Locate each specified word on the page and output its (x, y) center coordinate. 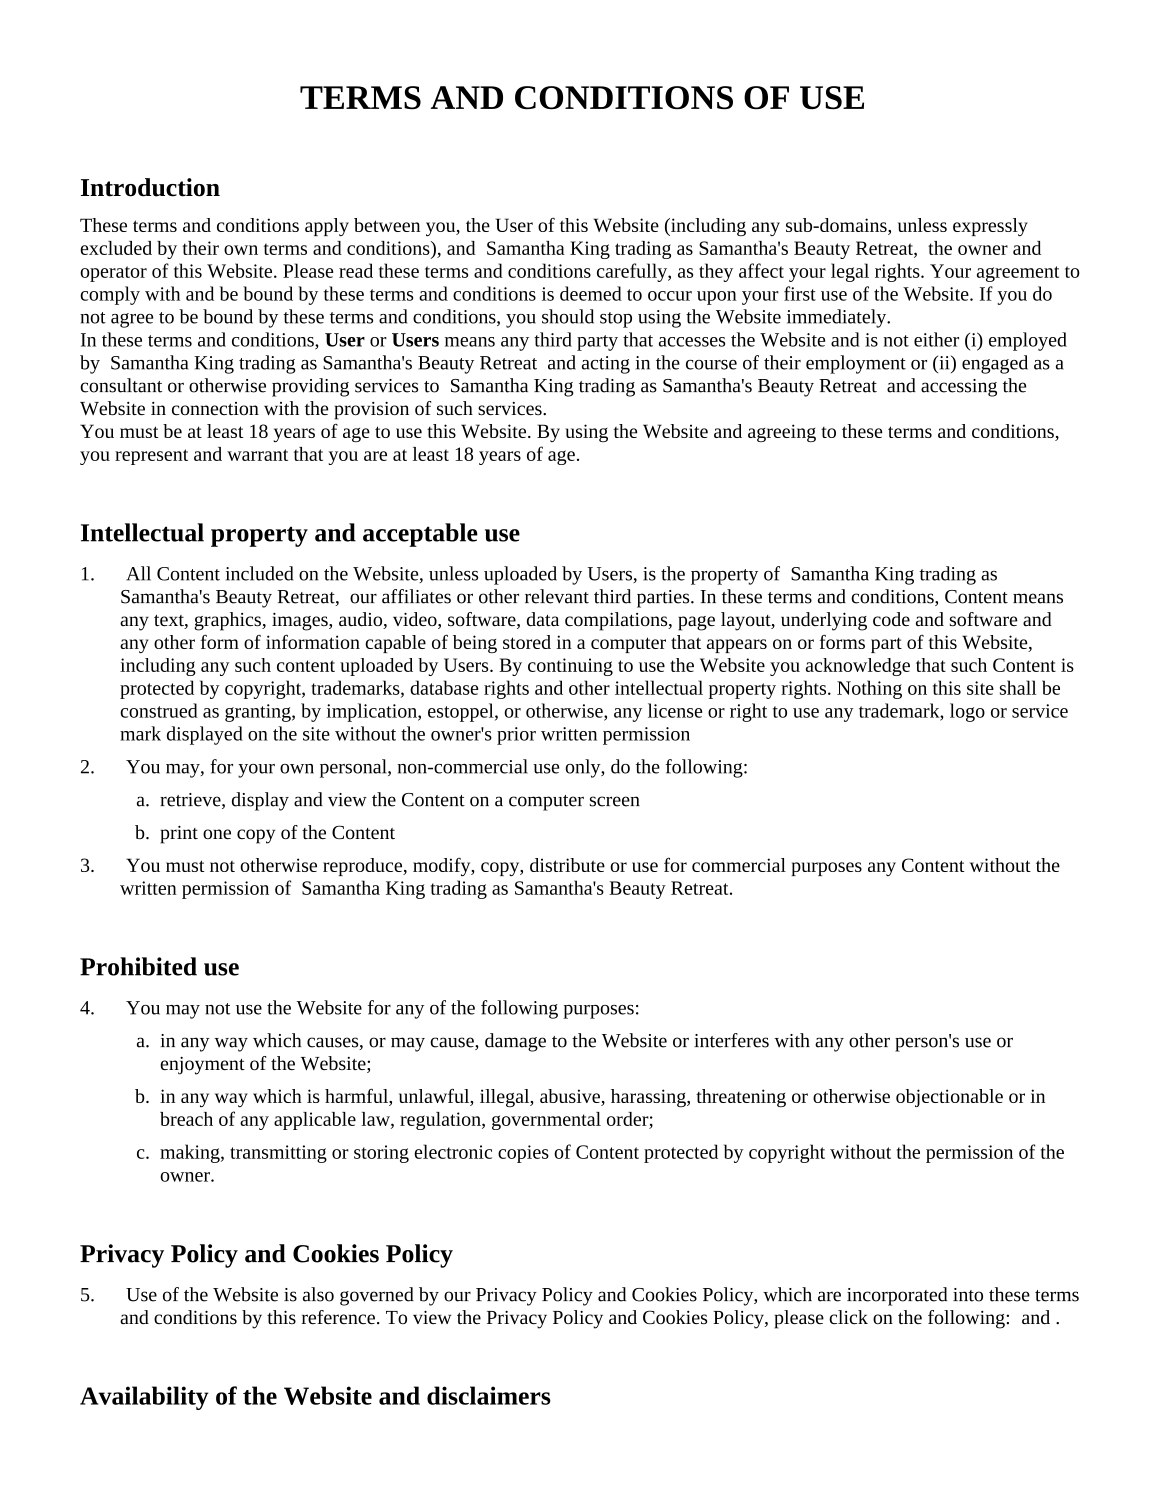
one (217, 834)
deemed (591, 293)
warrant (257, 455)
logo (967, 712)
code (891, 619)
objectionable (949, 1098)
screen (615, 801)
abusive (571, 1097)
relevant (557, 596)
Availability (144, 1398)
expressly (990, 227)
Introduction (150, 187)
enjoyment (202, 1066)
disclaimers (489, 1395)
